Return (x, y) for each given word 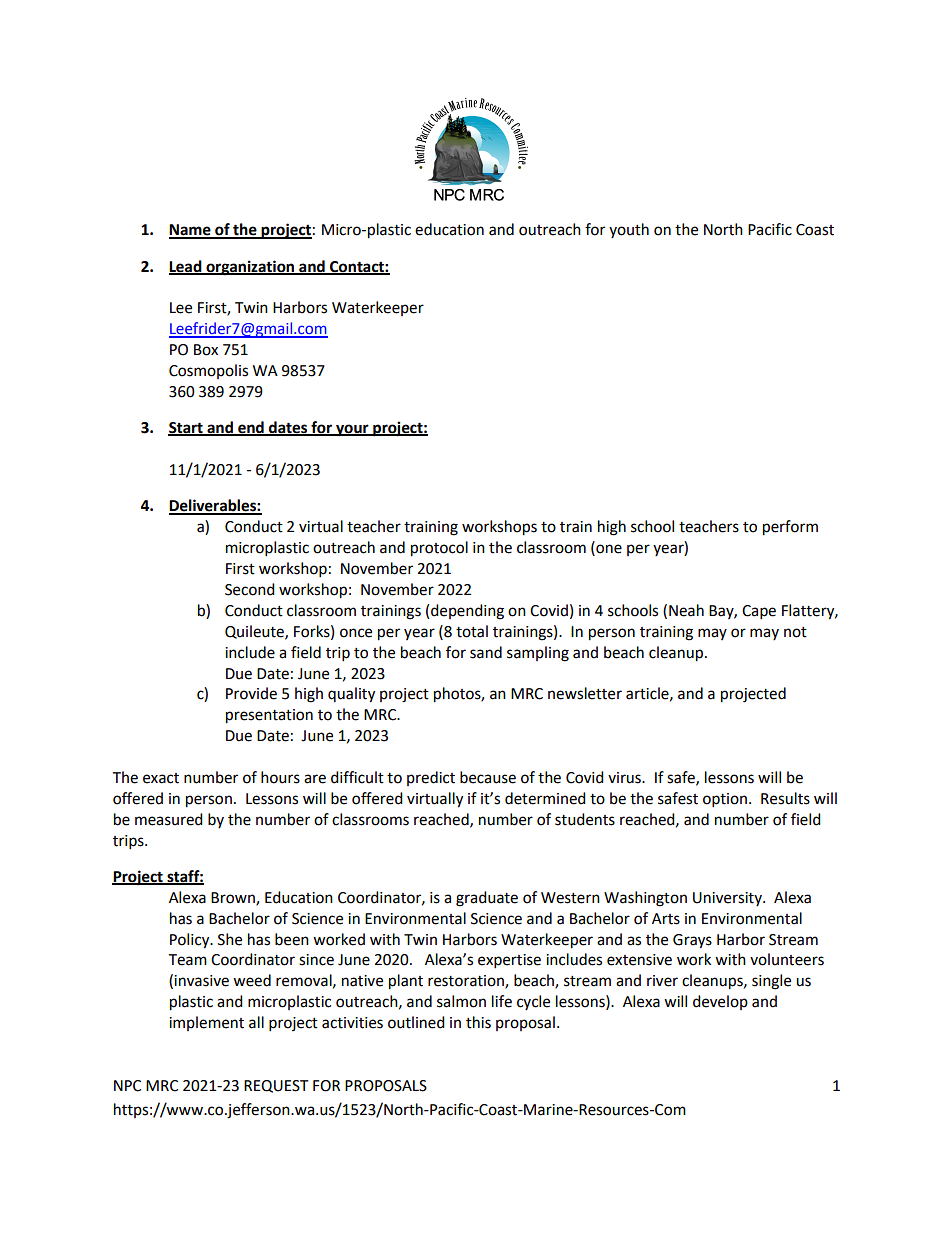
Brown (234, 898)
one (608, 549)
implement (206, 1023)
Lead (186, 267)
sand (486, 652)
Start (186, 429)
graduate (487, 899)
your (352, 430)
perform (790, 528)
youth (629, 230)
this (478, 1022)
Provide (251, 693)
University (728, 899)
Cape (759, 612)
